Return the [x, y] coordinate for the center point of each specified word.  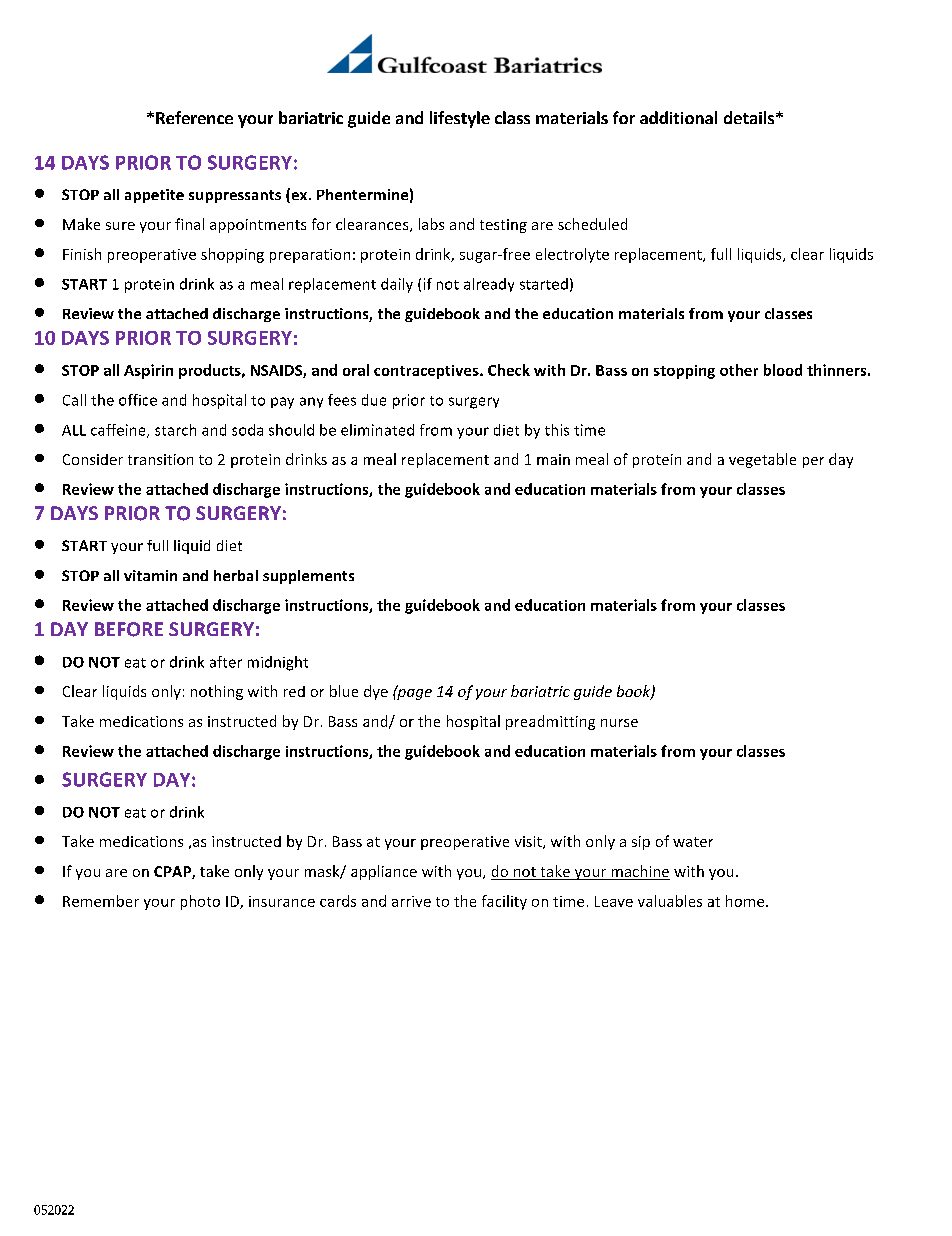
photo [200, 902]
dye [376, 692]
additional [678, 117]
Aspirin [148, 371]
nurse [619, 723]
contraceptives [427, 372]
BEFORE [129, 629]
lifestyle [460, 119]
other [739, 370]
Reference [194, 117]
